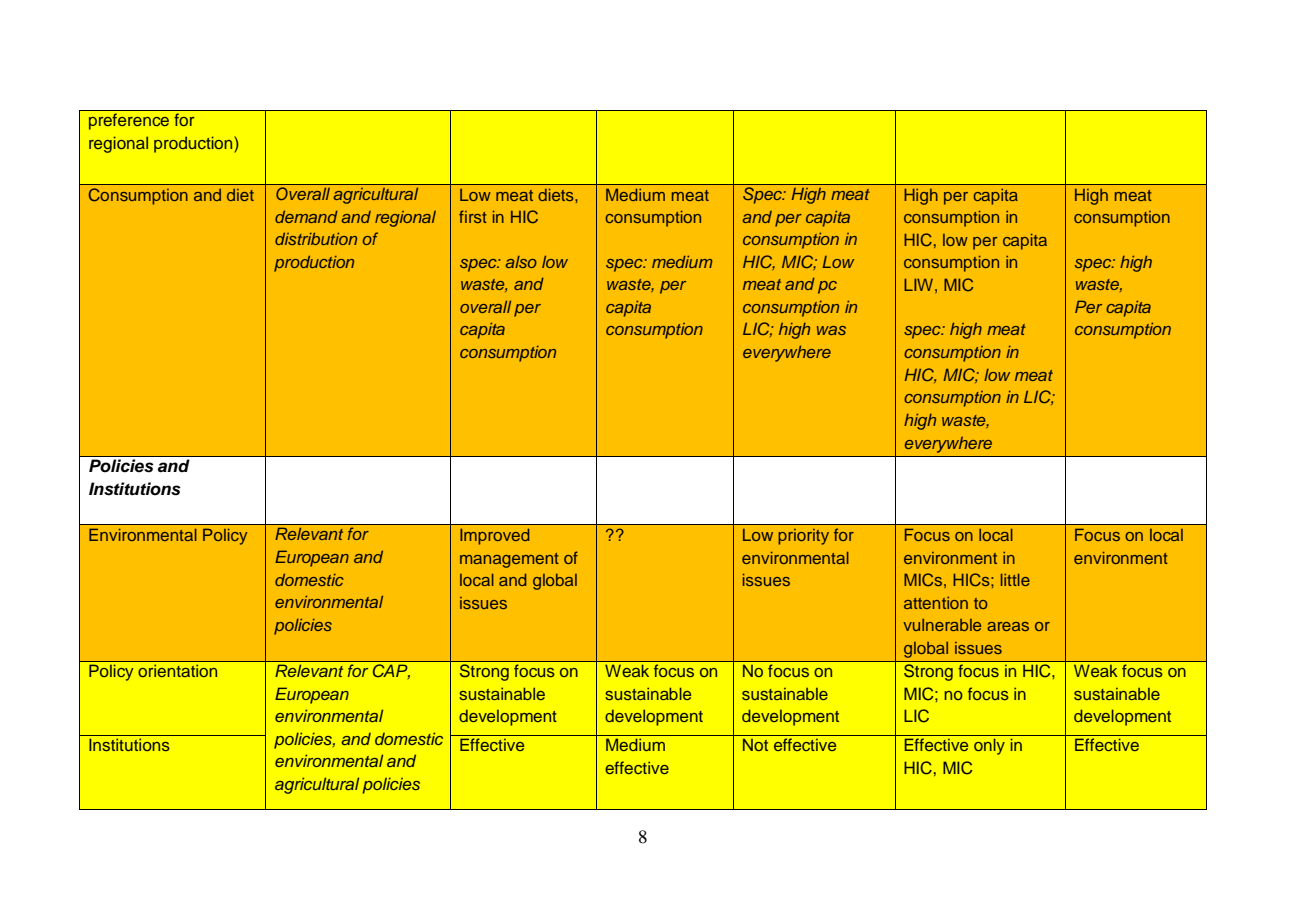 This screenshot has height=924, width=1308. What do you see at coordinates (989, 746) in the screenshot?
I see `only` at bounding box center [989, 746].
